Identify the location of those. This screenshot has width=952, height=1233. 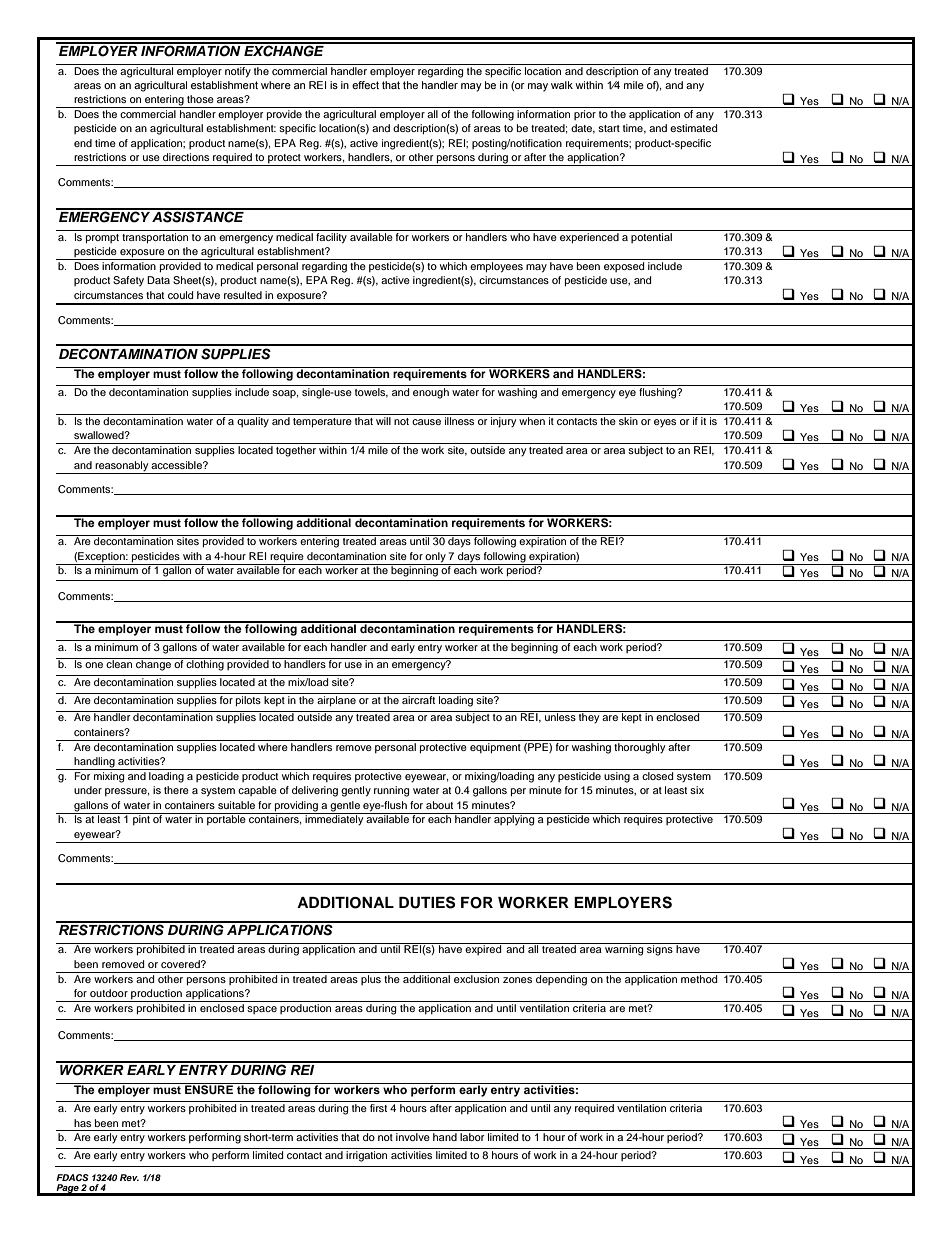
(200, 99).
